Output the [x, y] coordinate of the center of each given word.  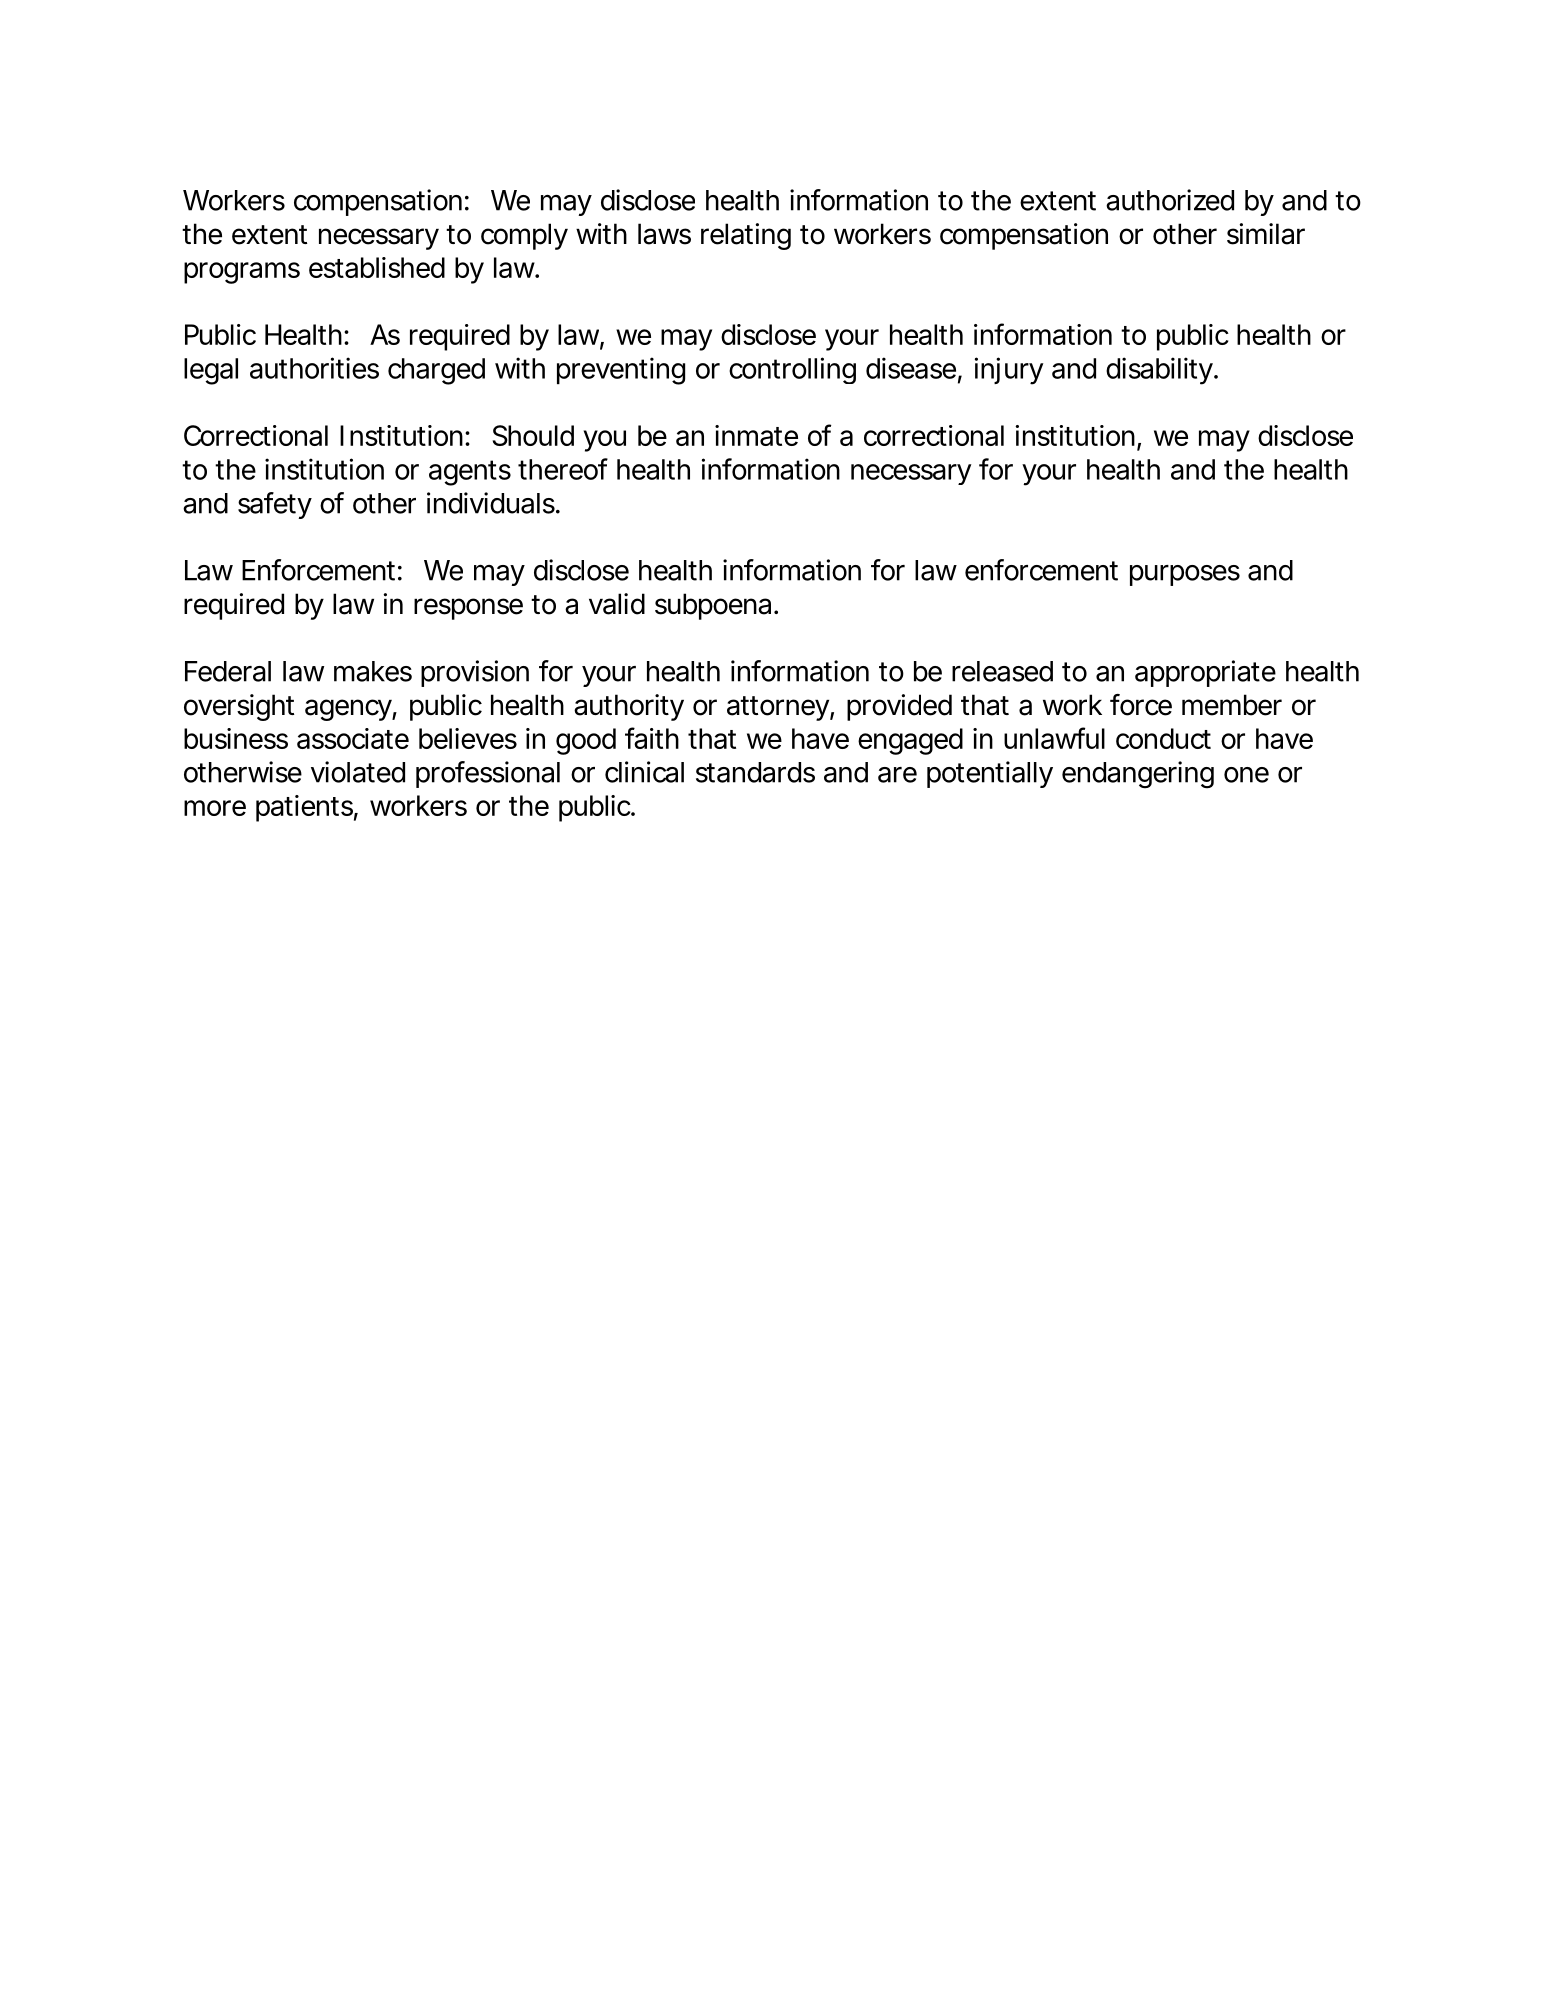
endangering [1138, 775]
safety [275, 505]
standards [755, 772]
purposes [1185, 575]
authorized [1170, 200]
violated [358, 772]
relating [746, 236]
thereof [563, 469]
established [377, 267]
